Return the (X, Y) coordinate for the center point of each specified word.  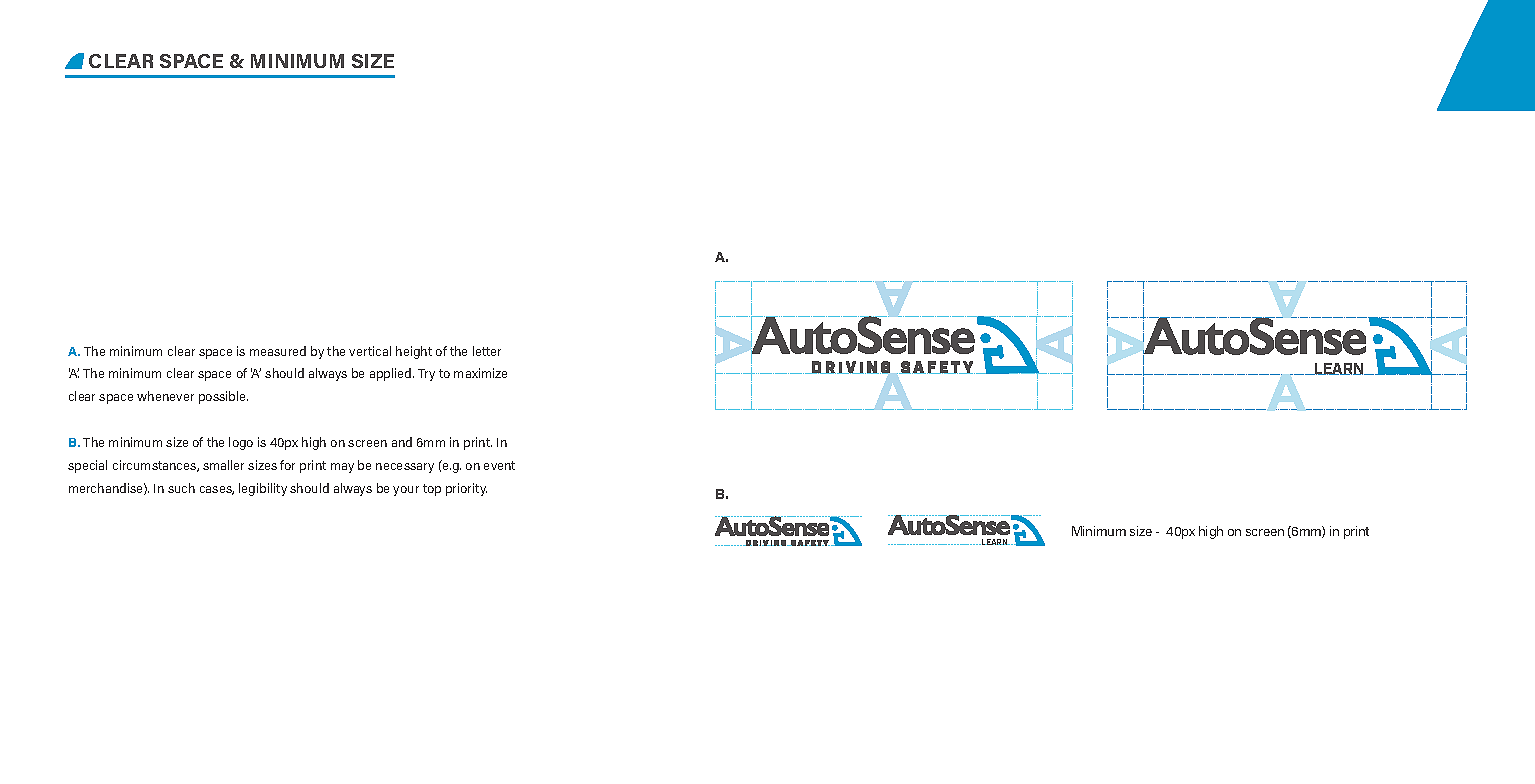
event (499, 465)
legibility (263, 489)
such (181, 488)
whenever (165, 396)
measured (278, 351)
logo (241, 443)
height (414, 352)
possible (223, 397)
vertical (370, 351)
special (87, 466)
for (287, 465)
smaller (223, 465)
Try (426, 375)
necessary (405, 468)
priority (466, 489)
